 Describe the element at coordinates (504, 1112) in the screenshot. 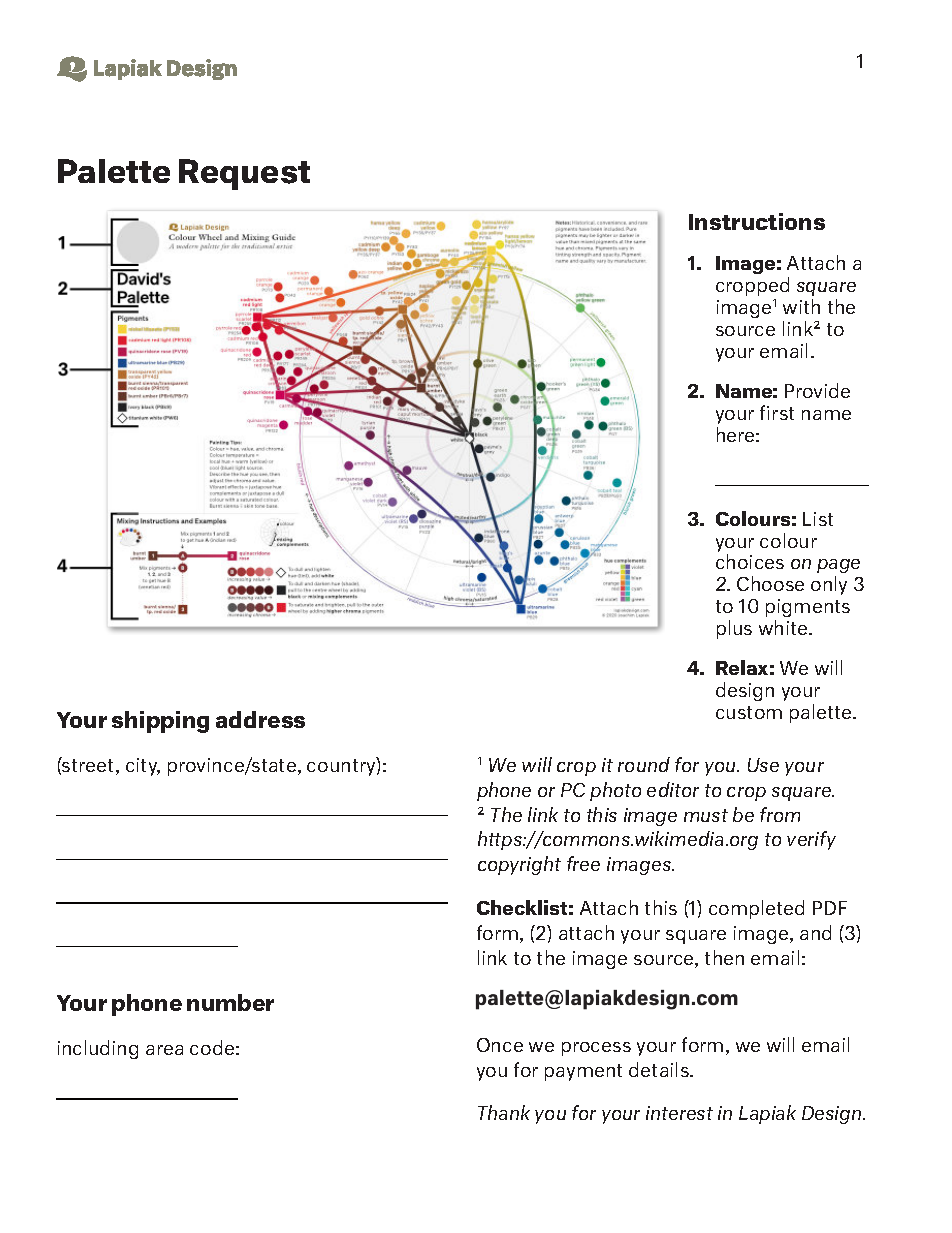

I see `Thank` at that location.
